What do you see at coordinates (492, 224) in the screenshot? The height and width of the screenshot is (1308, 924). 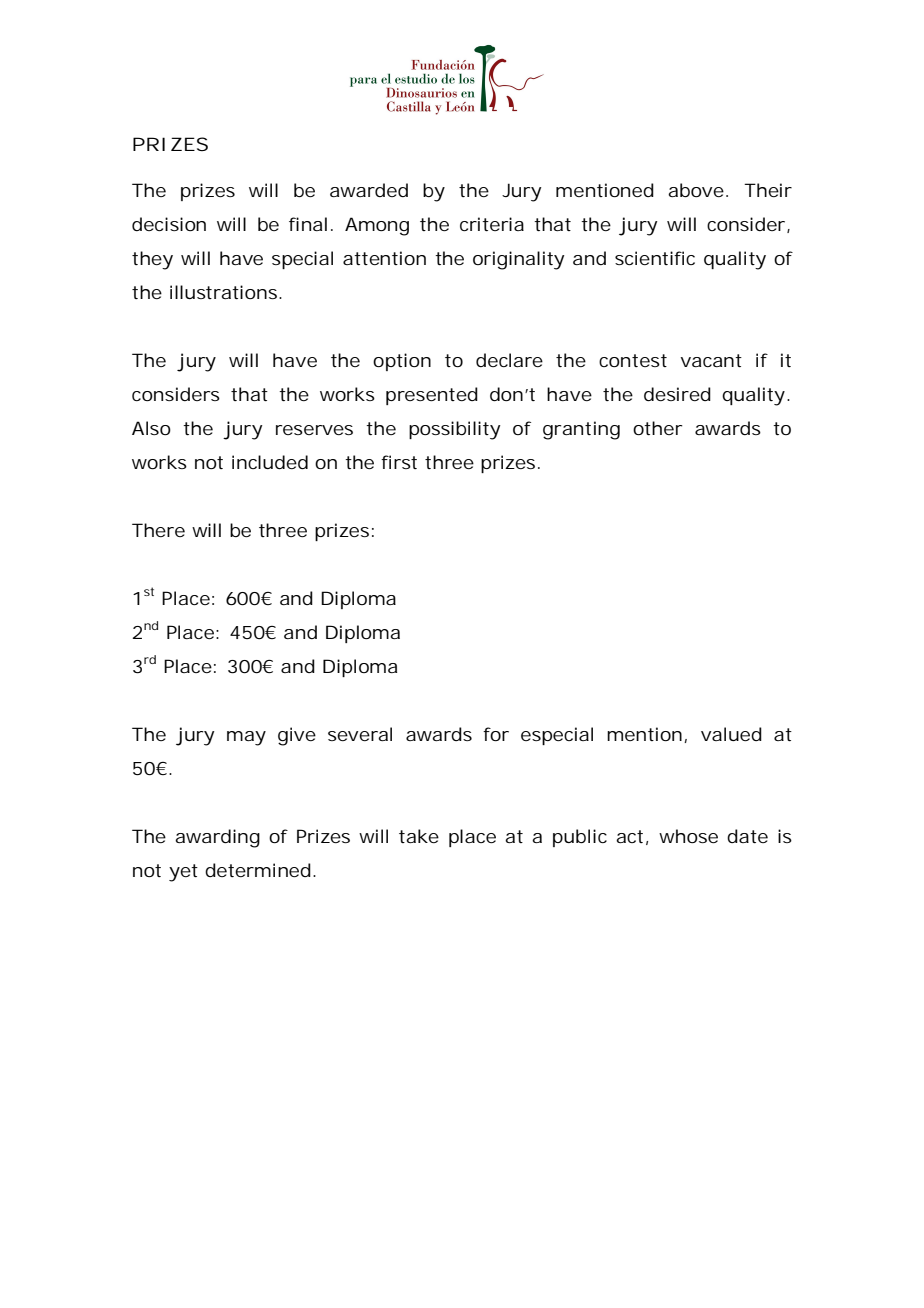 I see `criteria` at bounding box center [492, 224].
